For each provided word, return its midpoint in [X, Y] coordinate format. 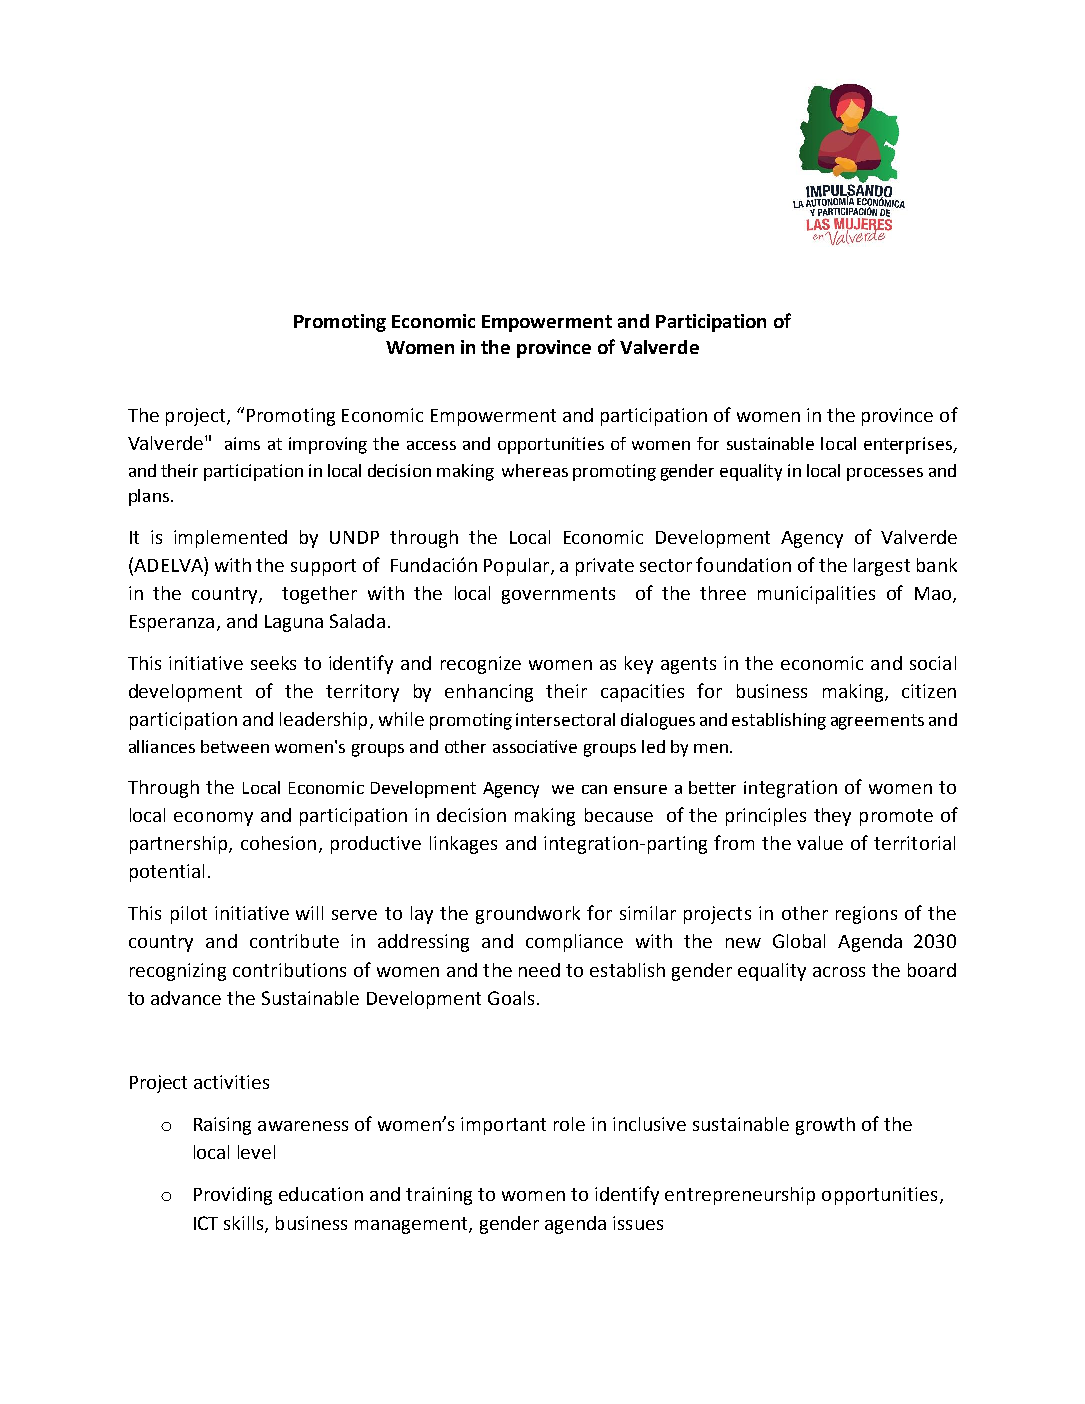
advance [186, 998]
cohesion [278, 843]
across [839, 972]
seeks [273, 663]
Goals [511, 998]
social [933, 663]
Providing [233, 1196]
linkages [463, 845]
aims [242, 443]
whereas [535, 470]
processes [885, 474]
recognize [481, 665]
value [820, 843]
